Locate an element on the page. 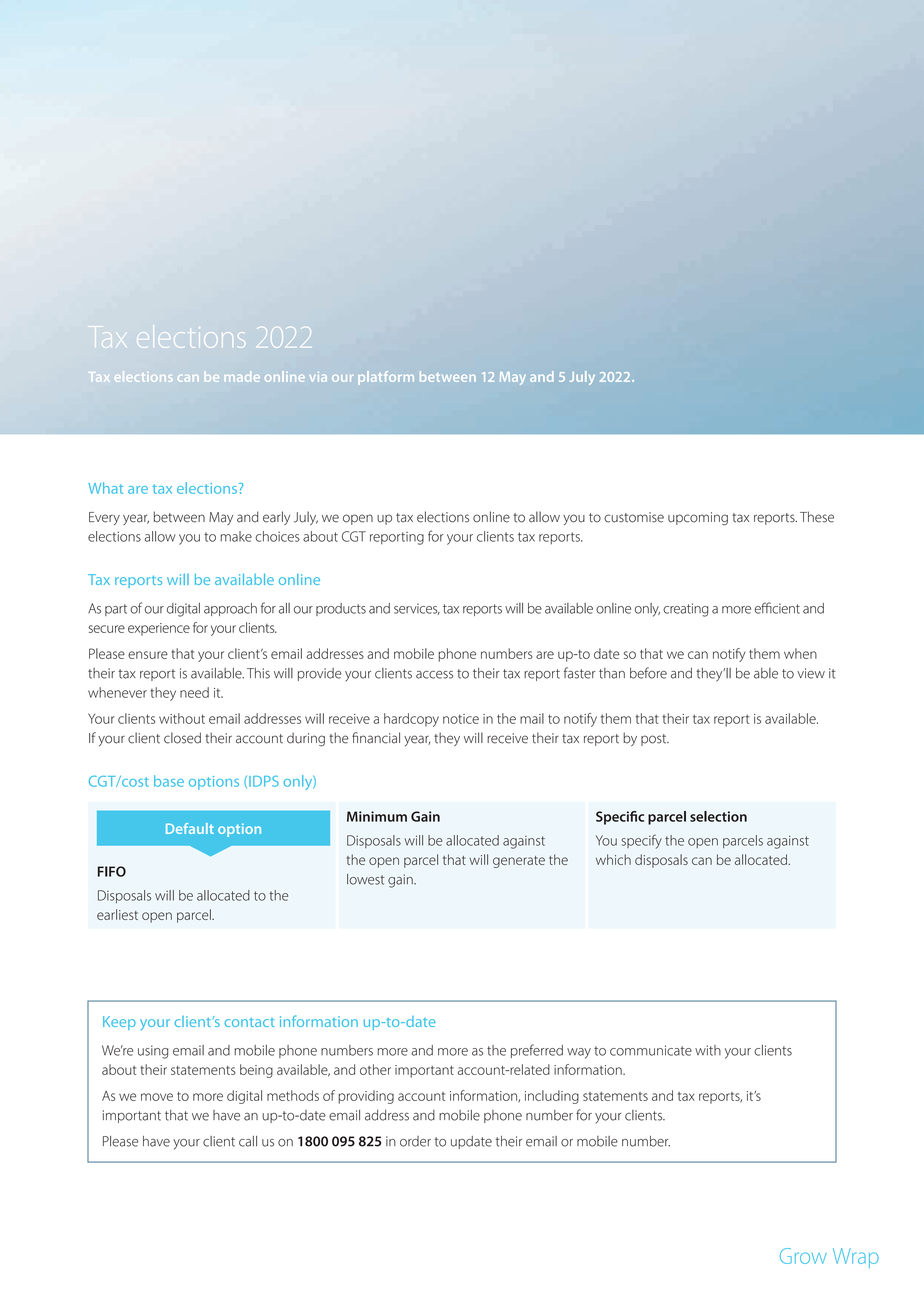 The width and height of the image is (924, 1308). move is located at coordinates (157, 1097).
